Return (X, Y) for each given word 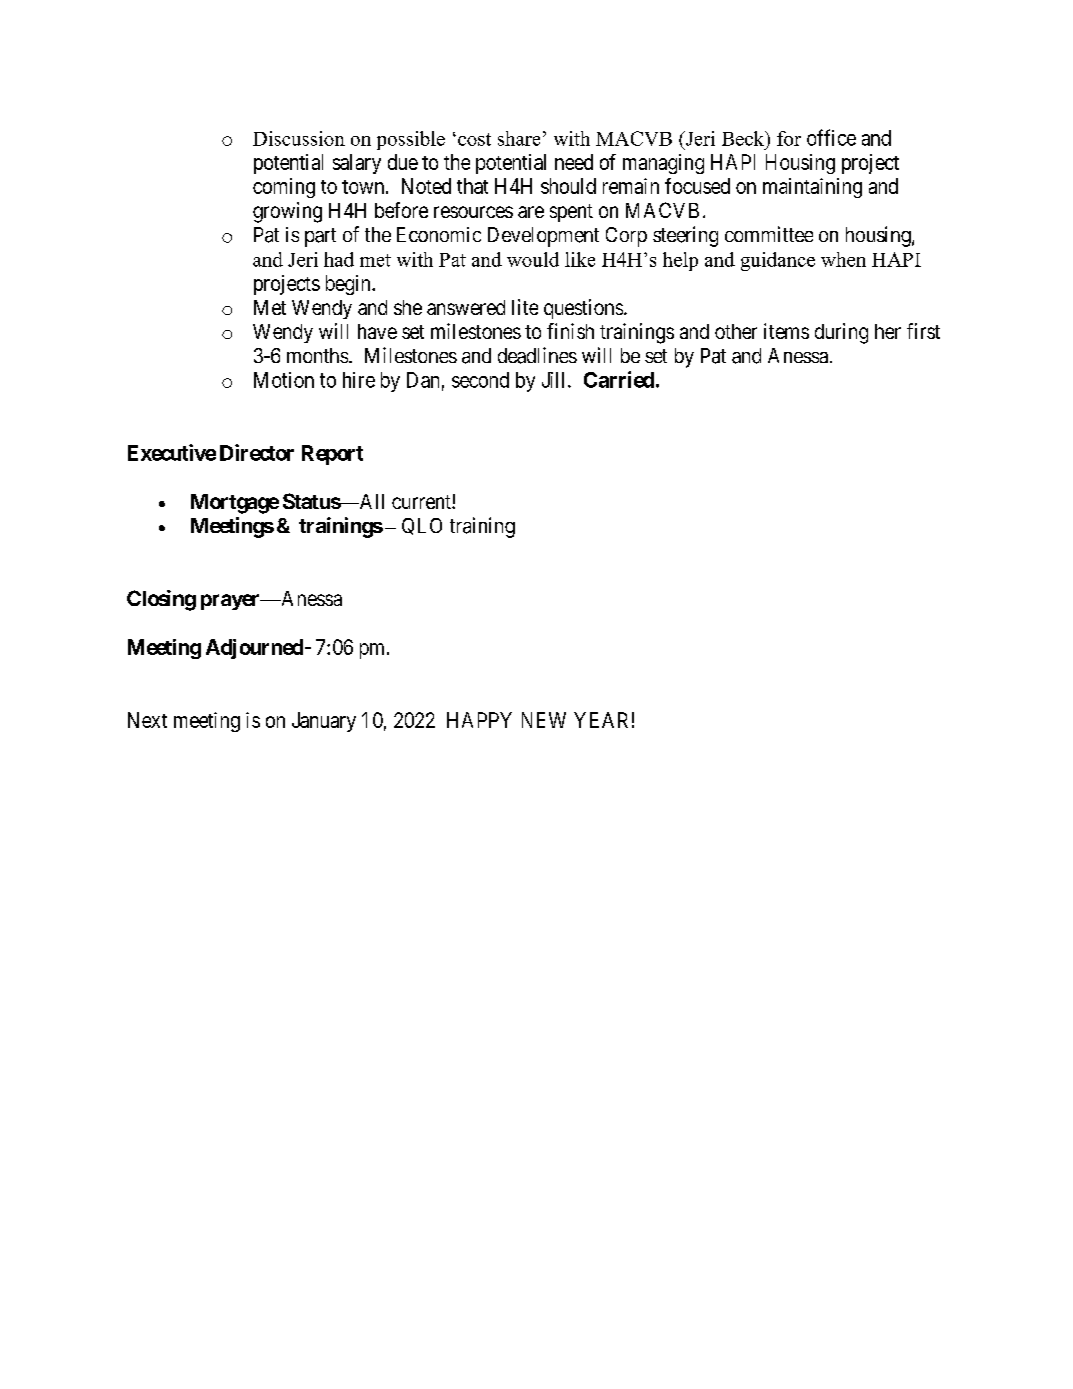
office (831, 137)
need (574, 162)
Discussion (299, 138)
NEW (544, 720)
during (841, 333)
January (324, 722)
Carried (619, 379)
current (422, 502)
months (317, 355)
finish (570, 331)
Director (257, 452)
